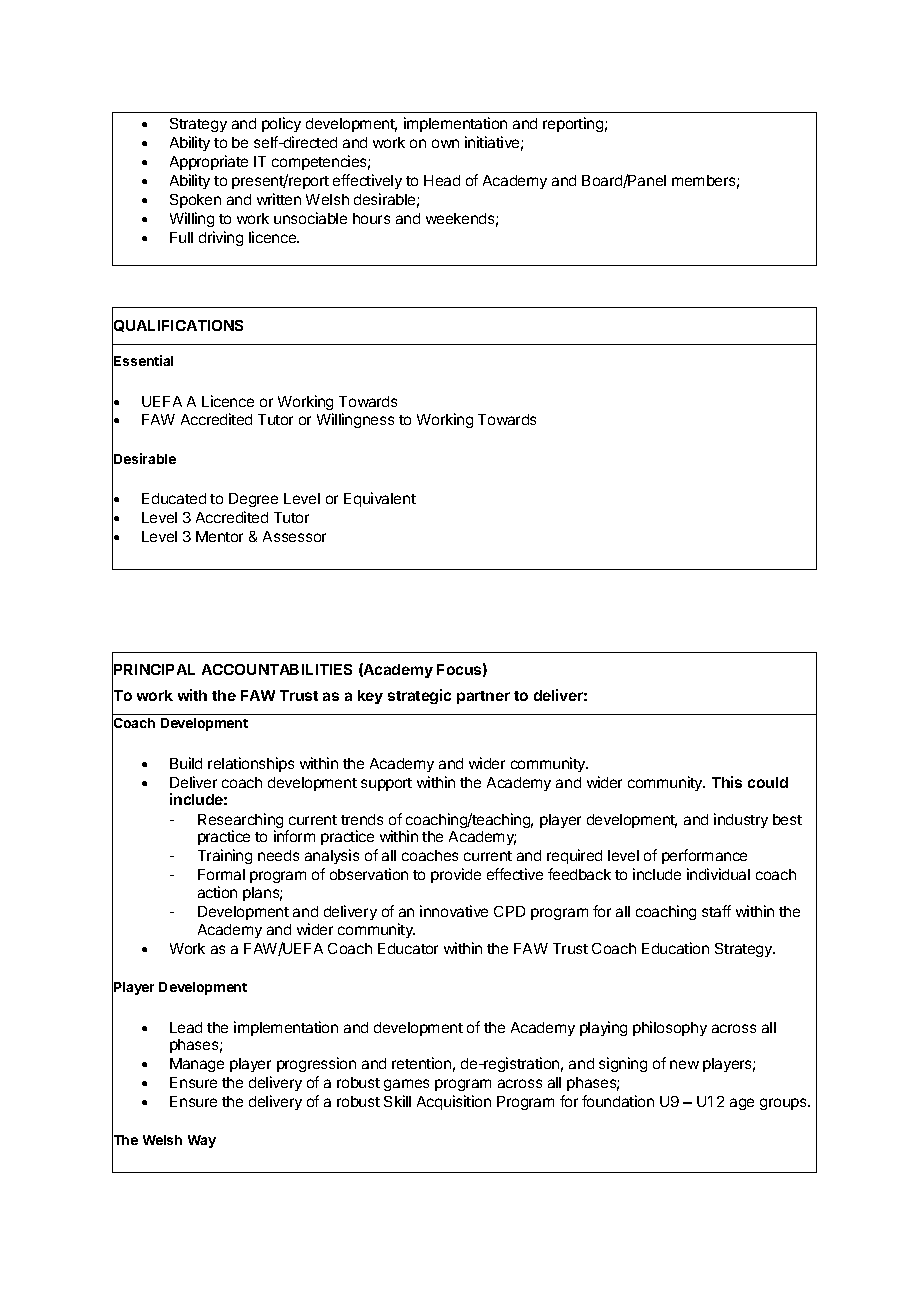  I want to click on This, so click(727, 782).
